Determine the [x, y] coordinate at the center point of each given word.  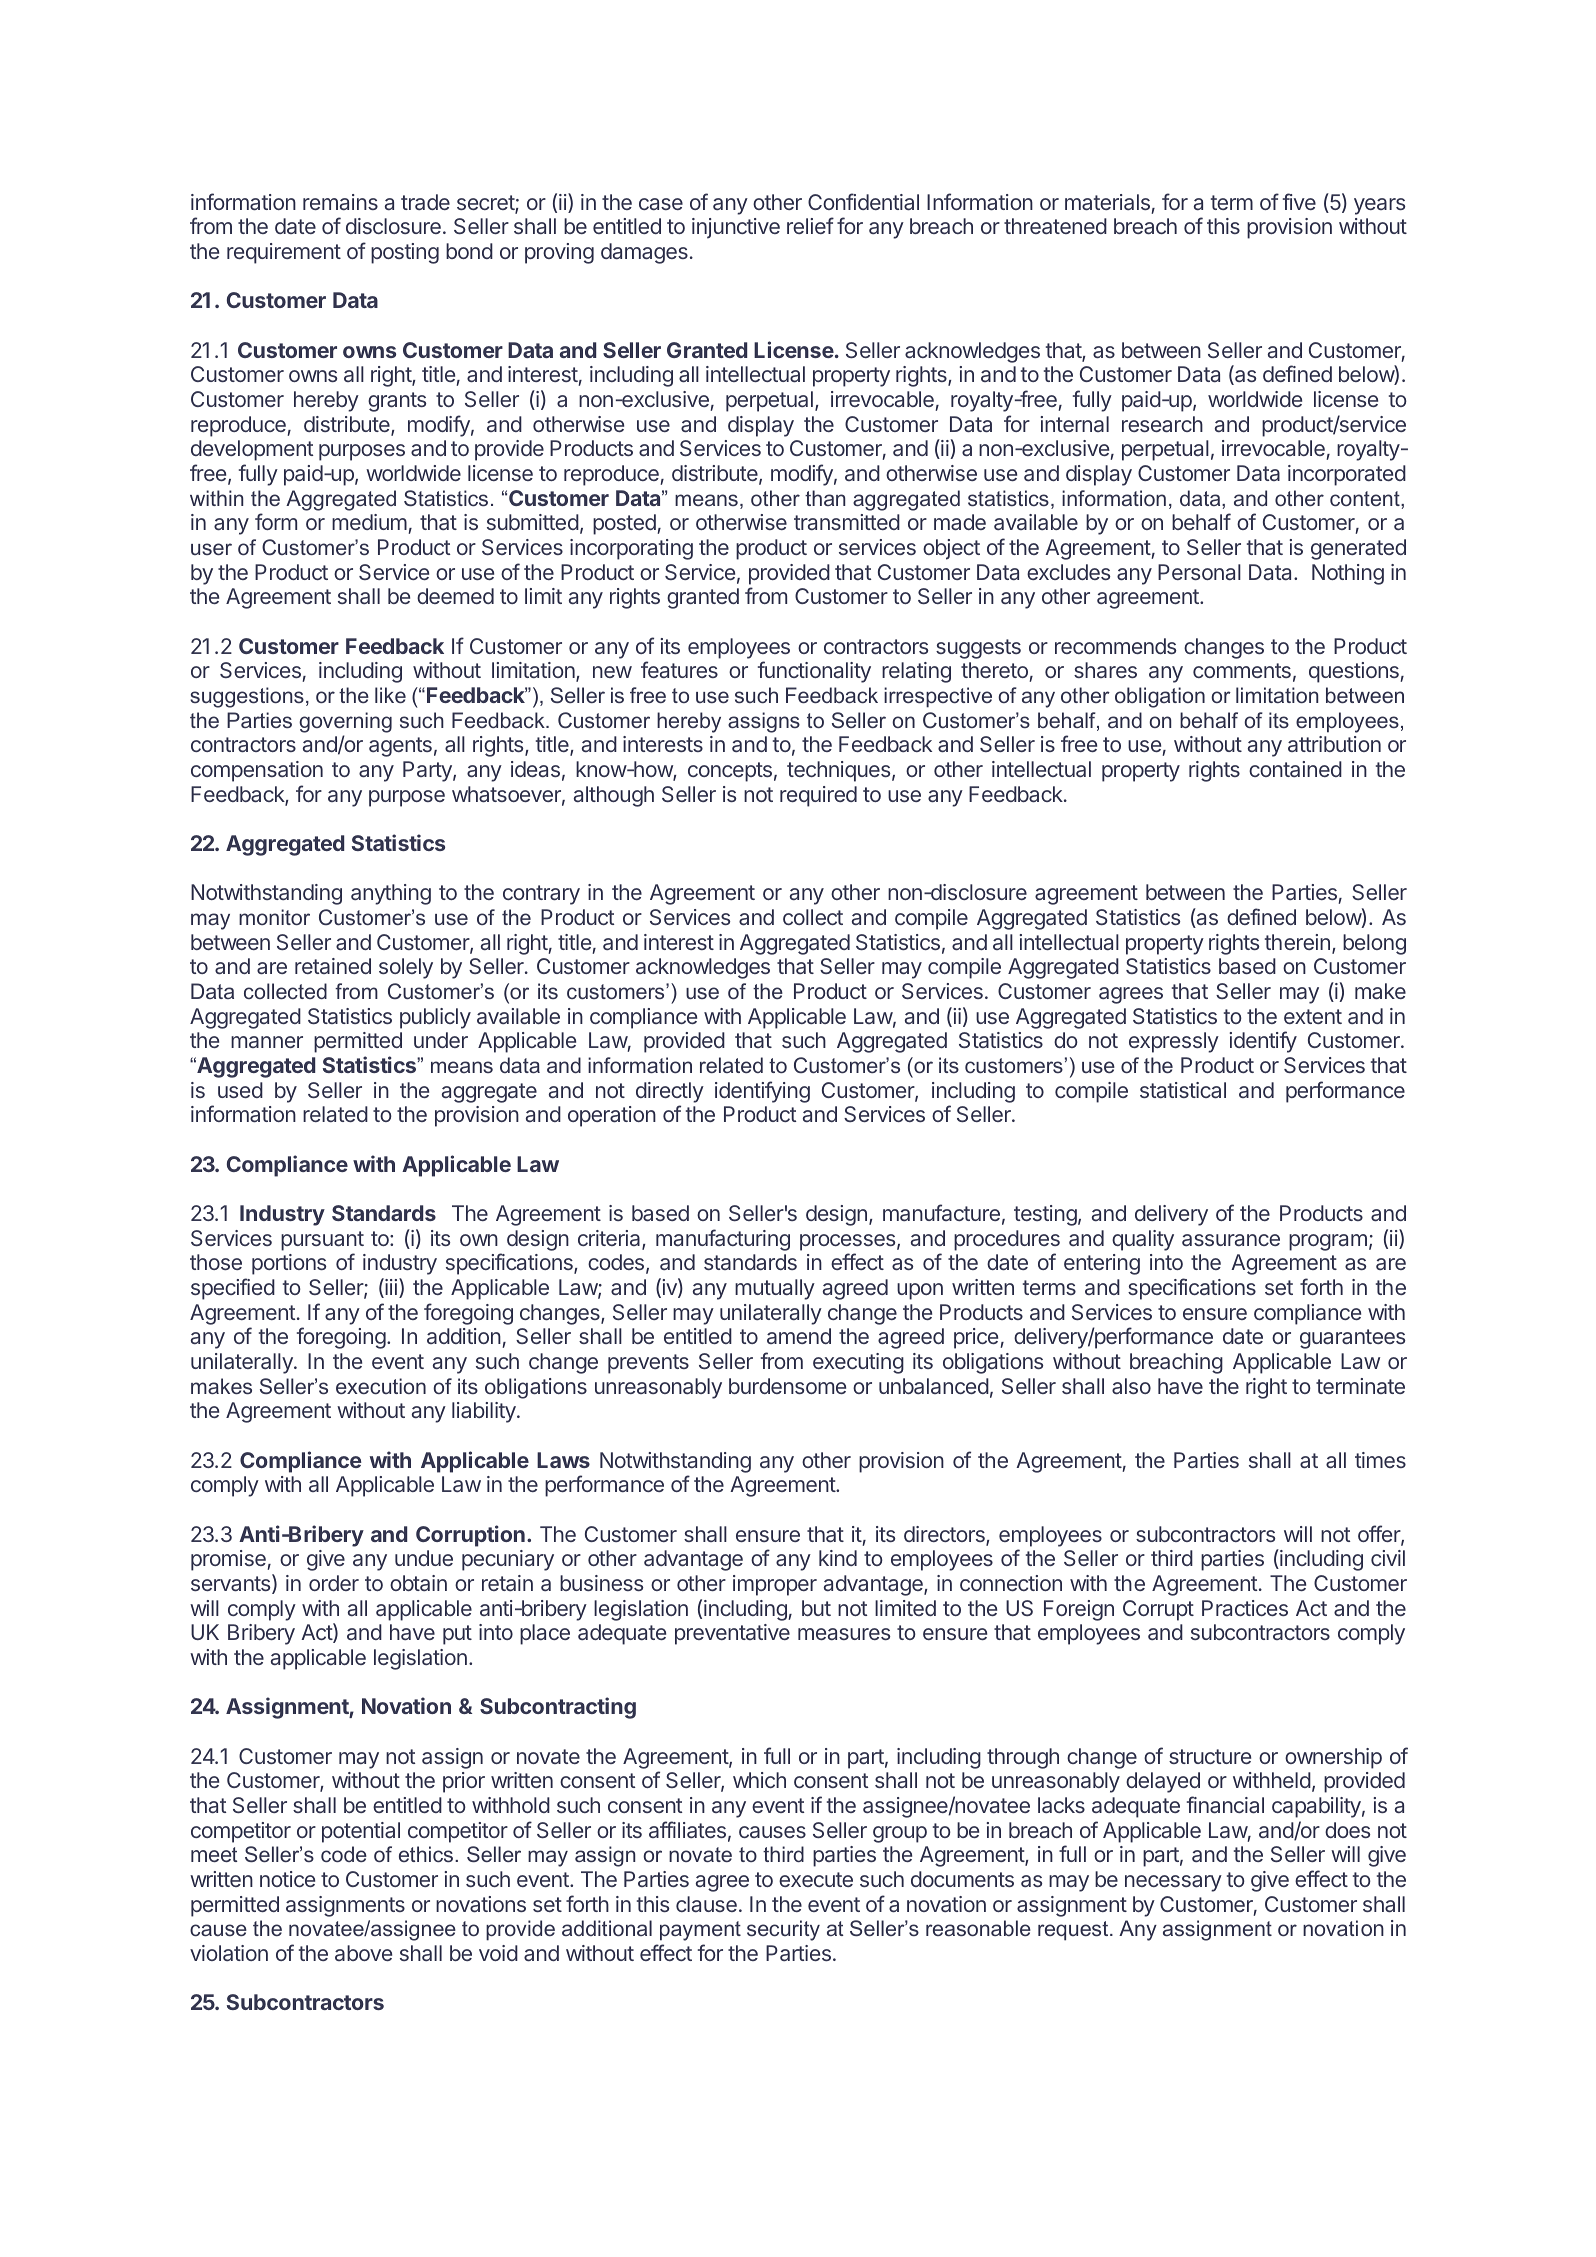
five [1299, 201]
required [818, 796]
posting [405, 253]
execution [381, 1386]
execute [816, 1879]
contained [1295, 769]
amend [799, 1336]
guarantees [1352, 1339]
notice [287, 1879]
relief [810, 225]
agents [400, 747]
